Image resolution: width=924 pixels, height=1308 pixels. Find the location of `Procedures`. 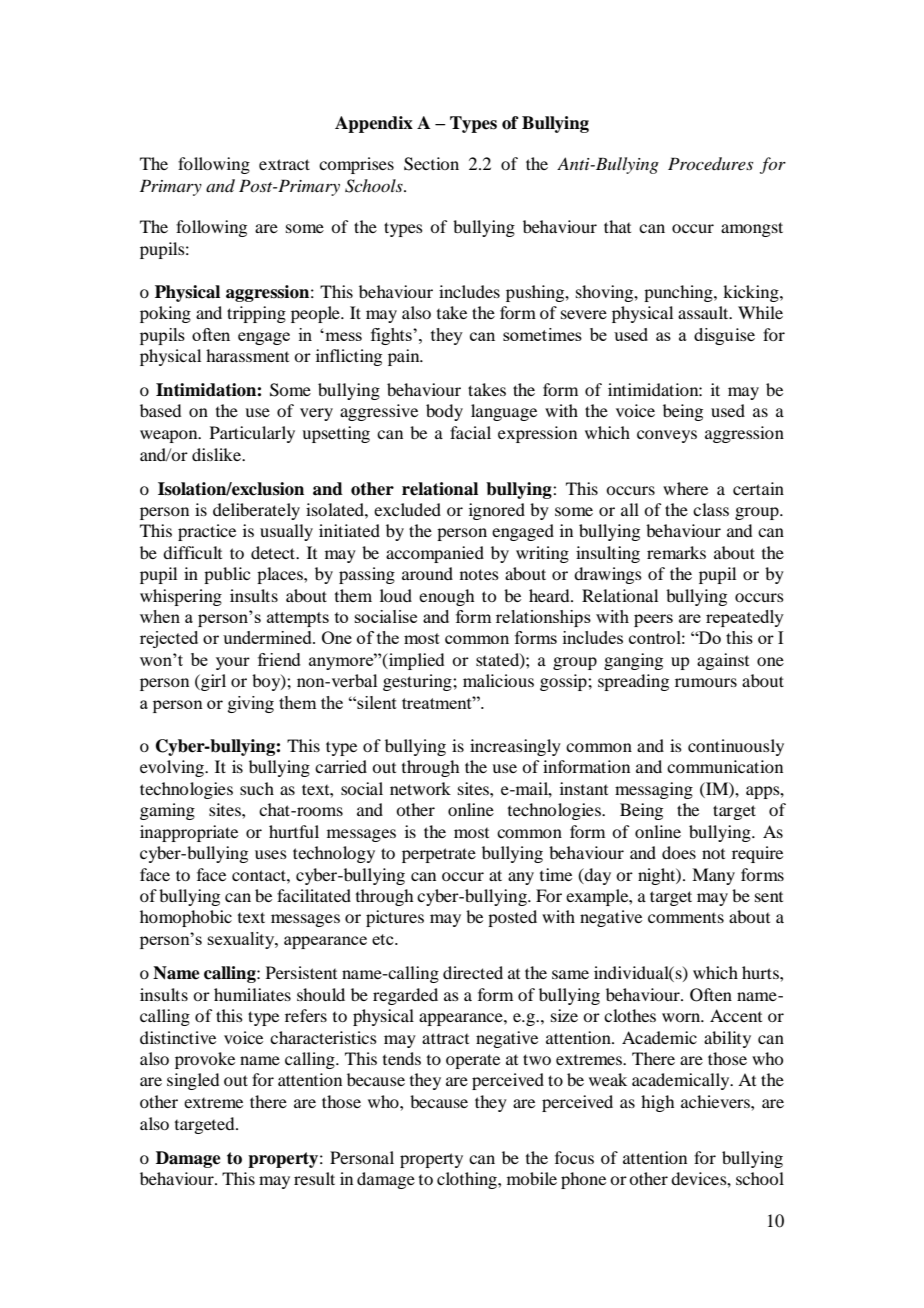

Procedures is located at coordinates (710, 163).
